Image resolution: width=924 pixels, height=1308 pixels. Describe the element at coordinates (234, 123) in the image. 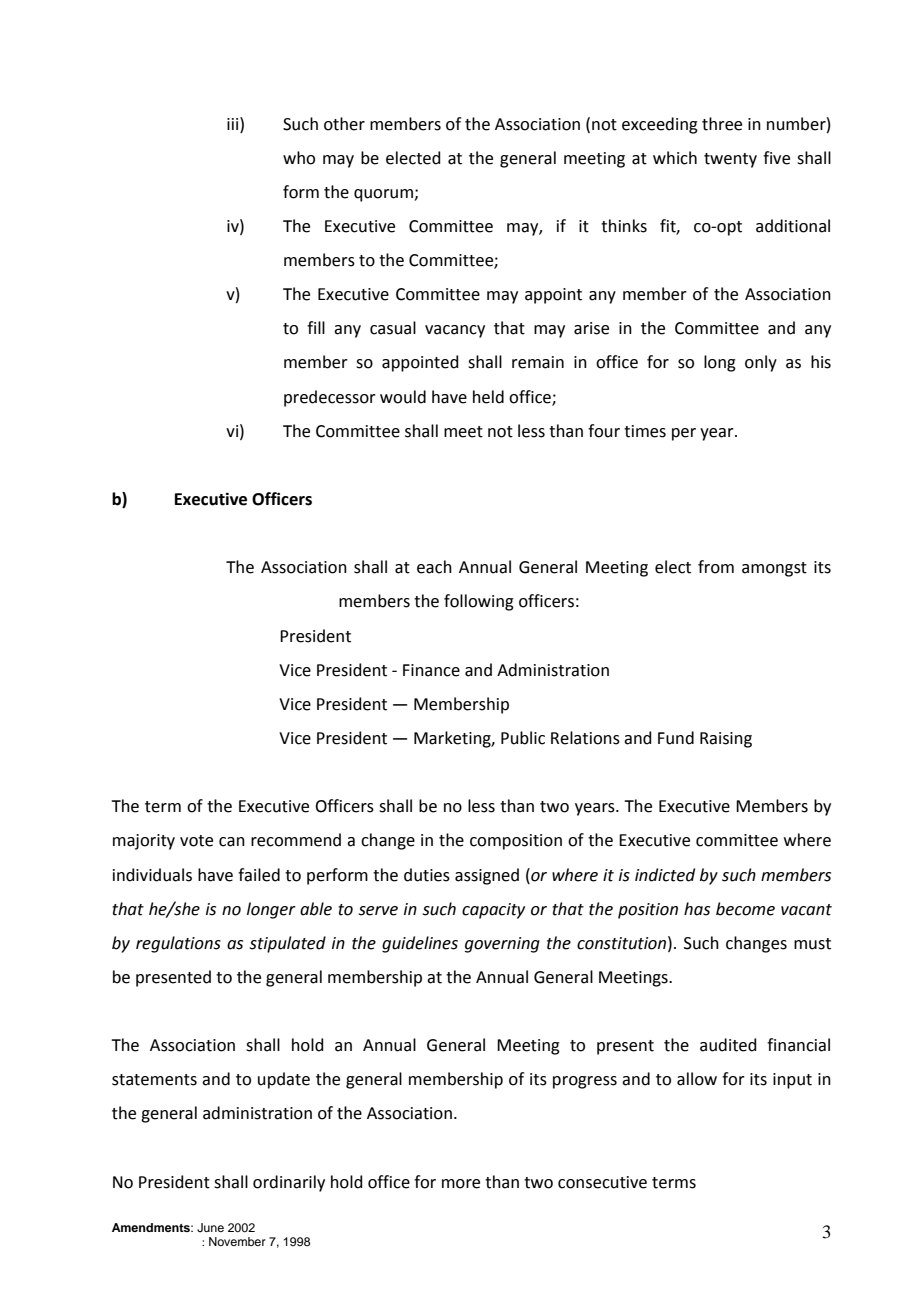

I see `iii` at that location.
